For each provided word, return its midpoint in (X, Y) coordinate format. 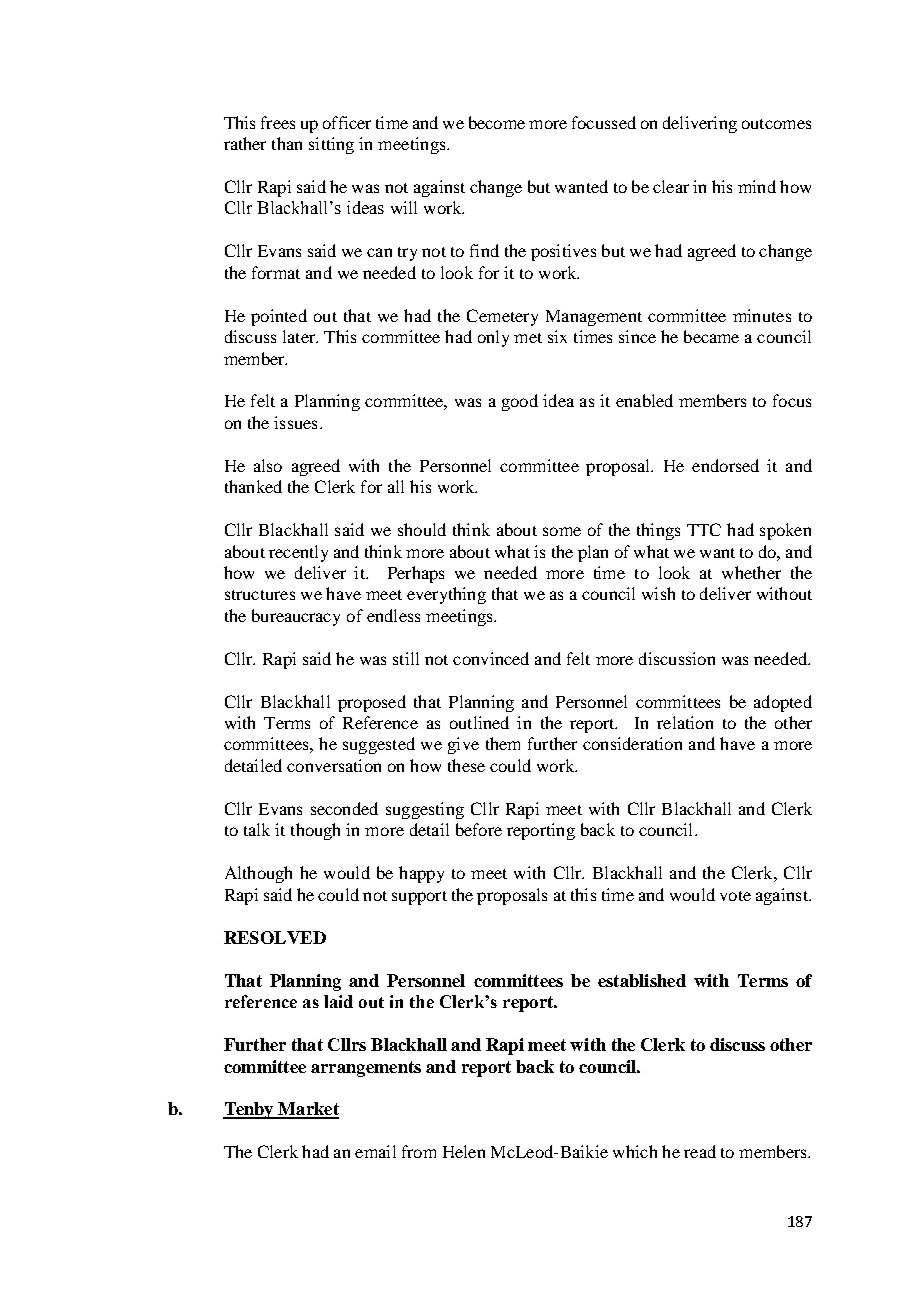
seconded (344, 808)
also (268, 465)
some (562, 531)
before (479, 829)
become (497, 122)
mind (757, 186)
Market (308, 1110)
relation (685, 722)
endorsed (725, 465)
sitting (331, 145)
